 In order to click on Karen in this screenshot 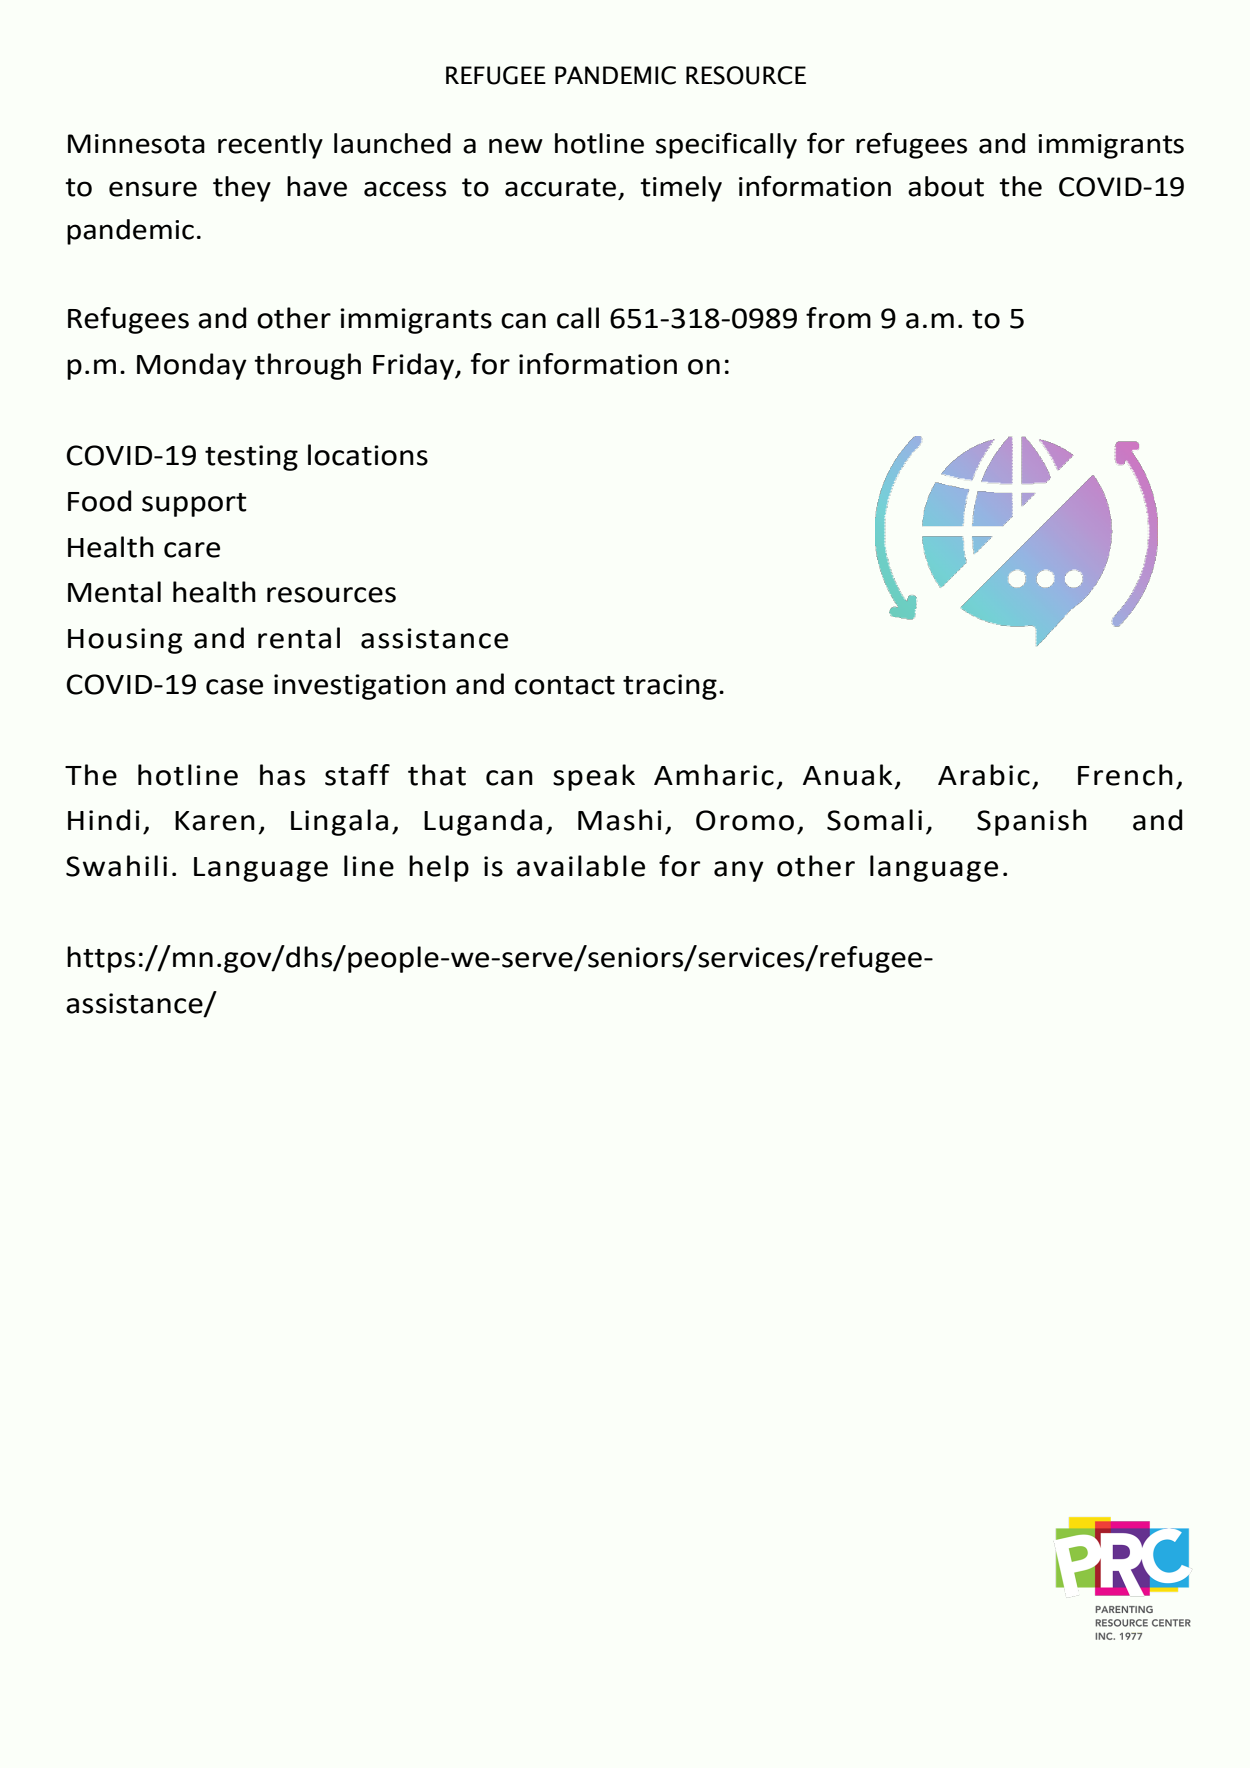, I will do `click(215, 821)`.
